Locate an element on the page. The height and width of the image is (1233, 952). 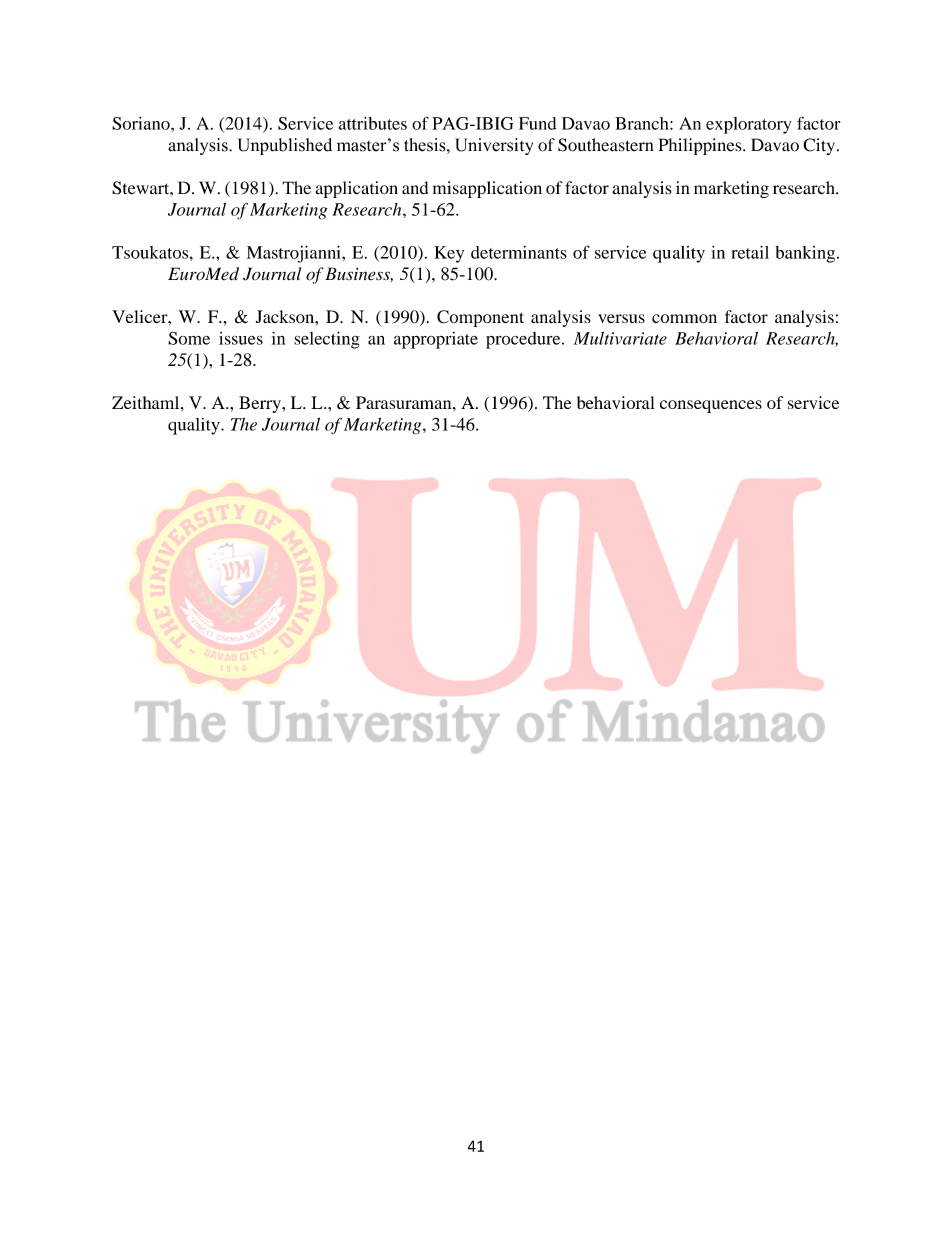
issues is located at coordinates (241, 338).
